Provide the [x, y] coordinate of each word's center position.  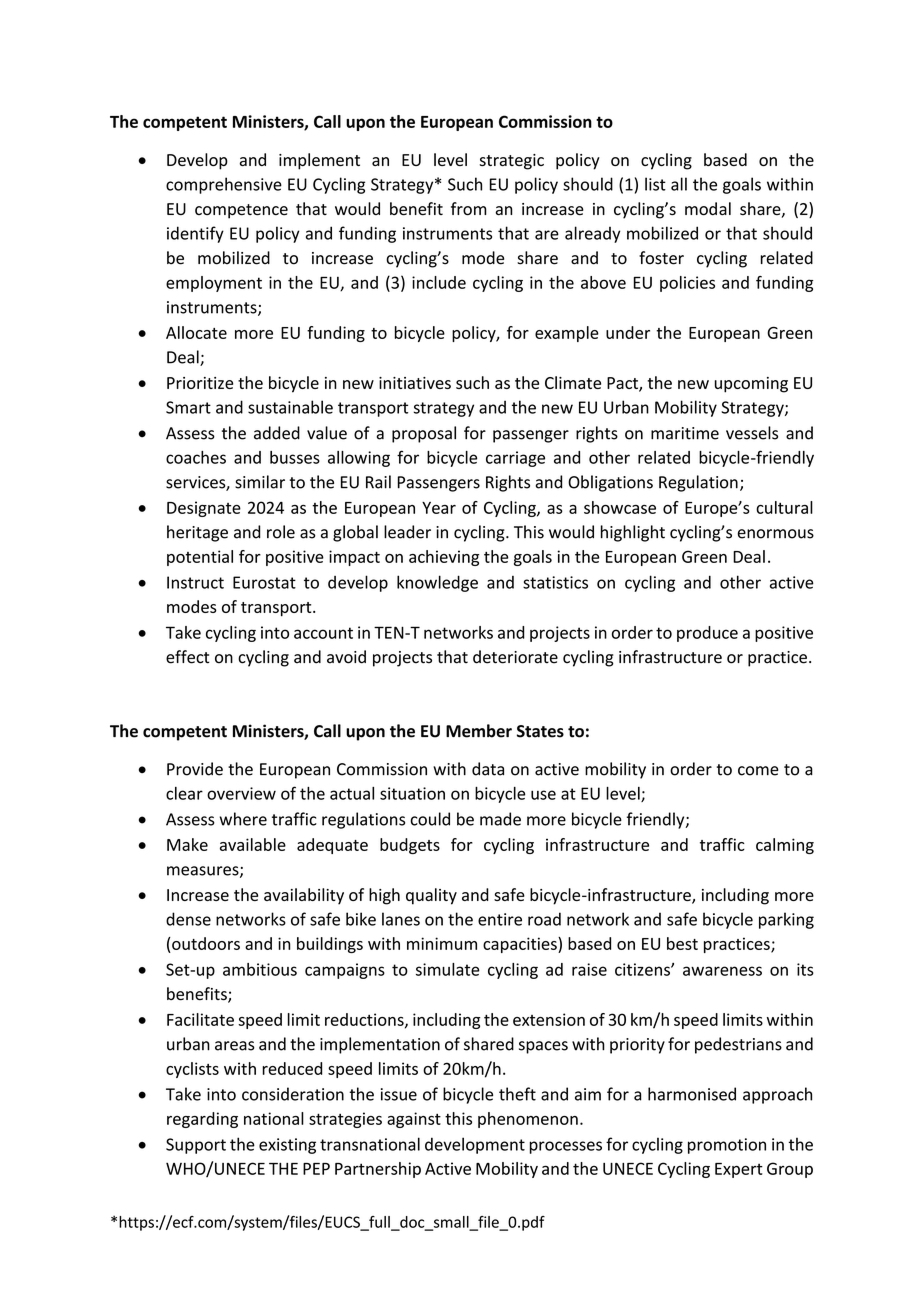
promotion [727, 1146]
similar [260, 482]
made [500, 819]
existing [287, 1146]
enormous [776, 534]
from [469, 209]
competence [241, 211]
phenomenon [528, 1120]
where [243, 819]
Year [439, 508]
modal [708, 209]
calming [785, 846]
